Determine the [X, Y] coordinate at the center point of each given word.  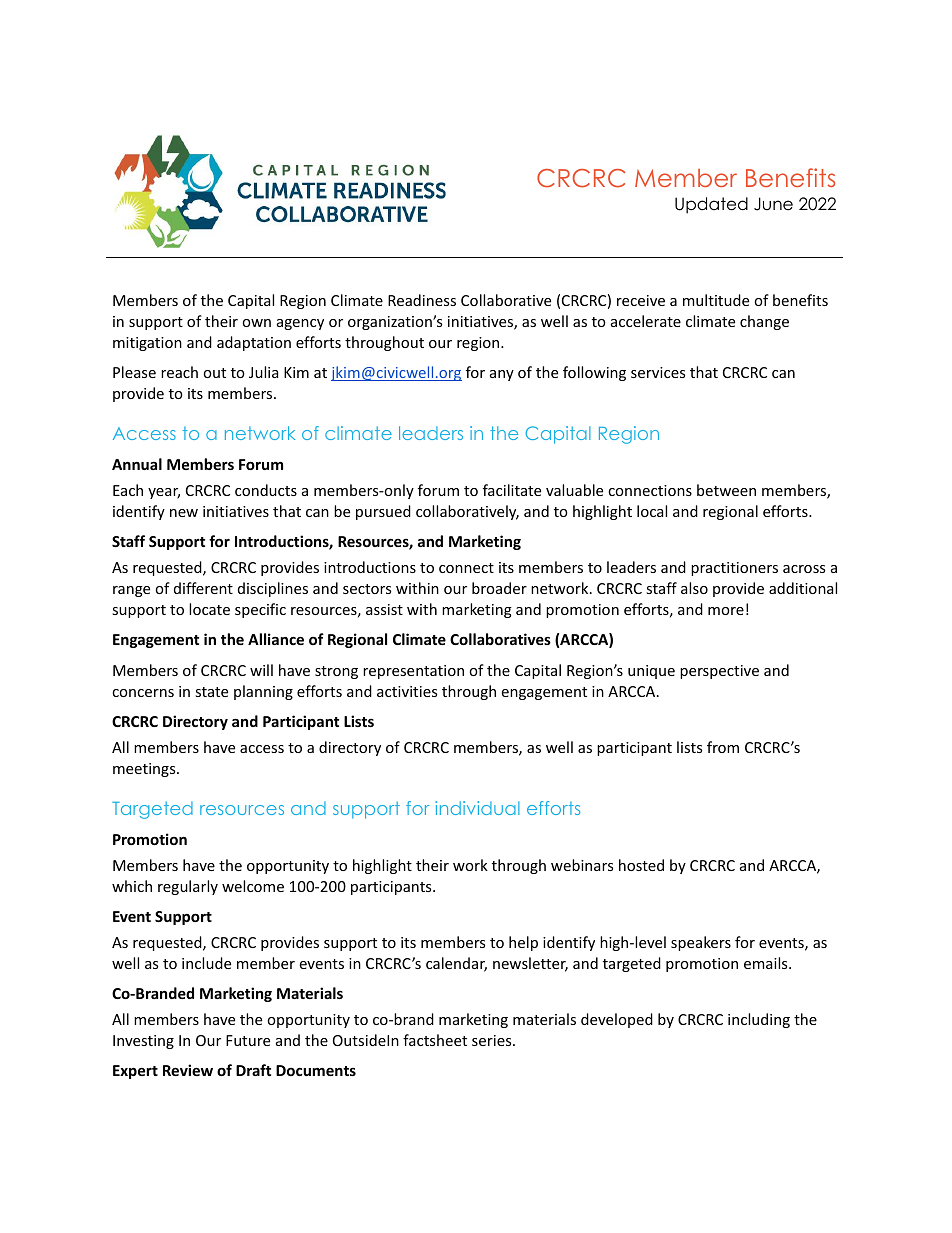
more [726, 611]
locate [209, 609]
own [256, 323]
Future [248, 1040]
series [493, 1040]
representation [413, 672]
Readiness [422, 300]
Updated [711, 205]
